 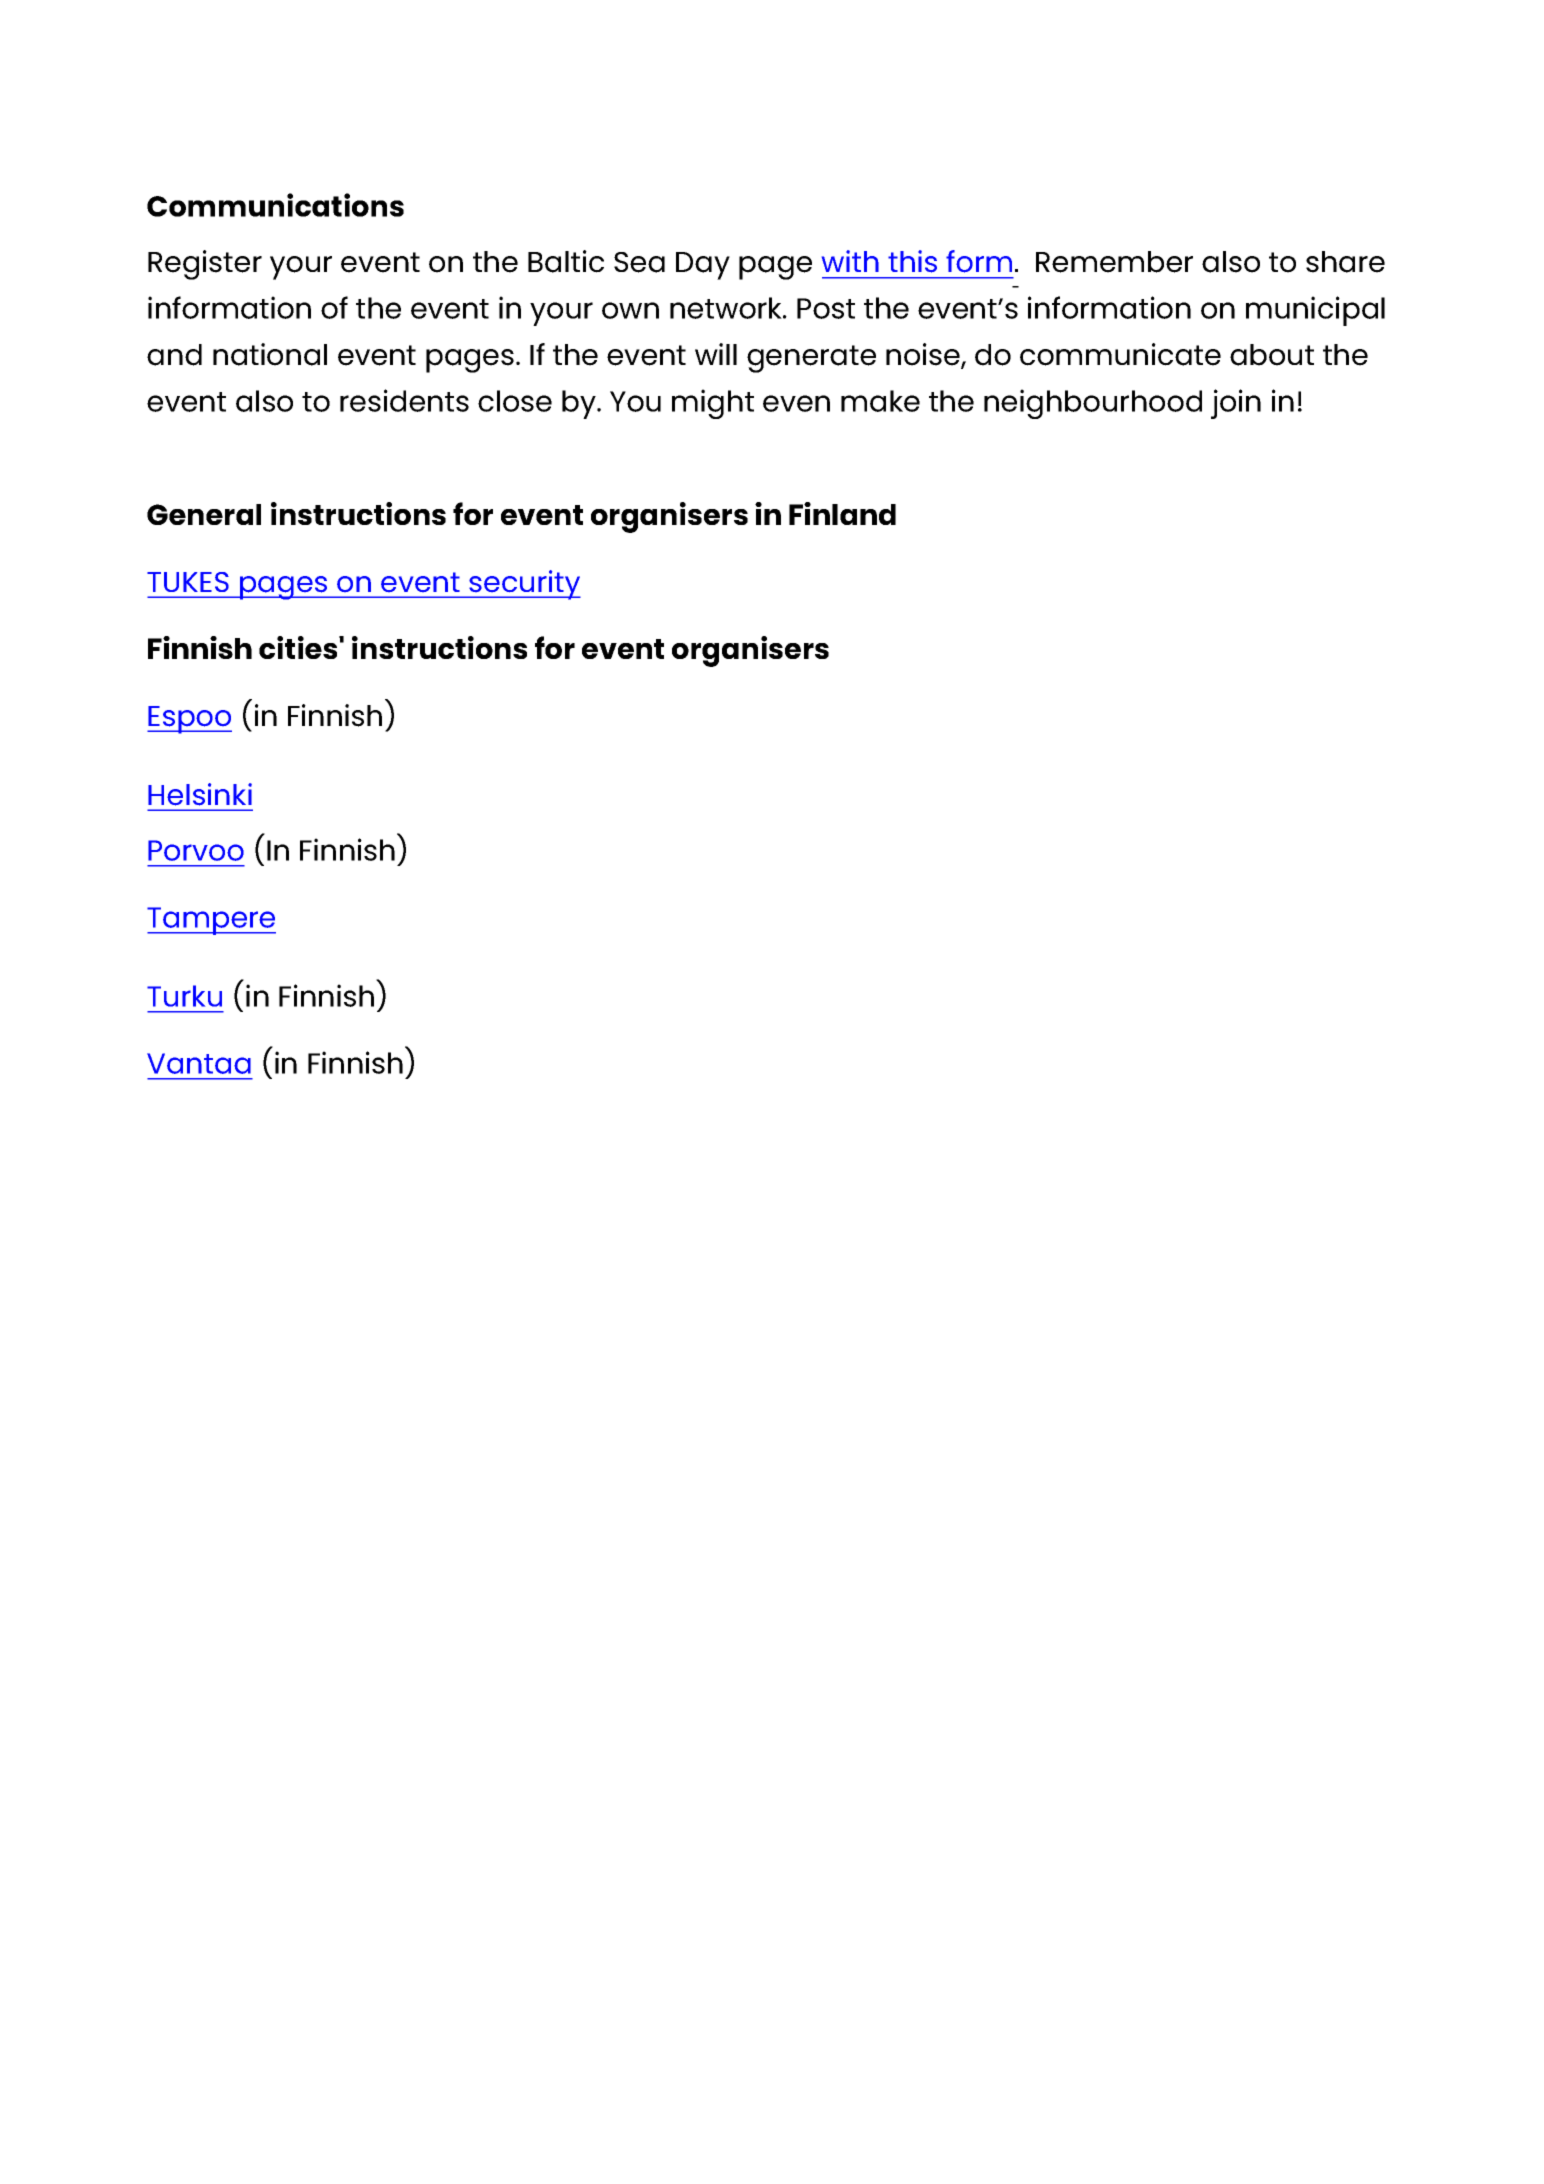 I want to click on Finland, so click(x=842, y=513).
